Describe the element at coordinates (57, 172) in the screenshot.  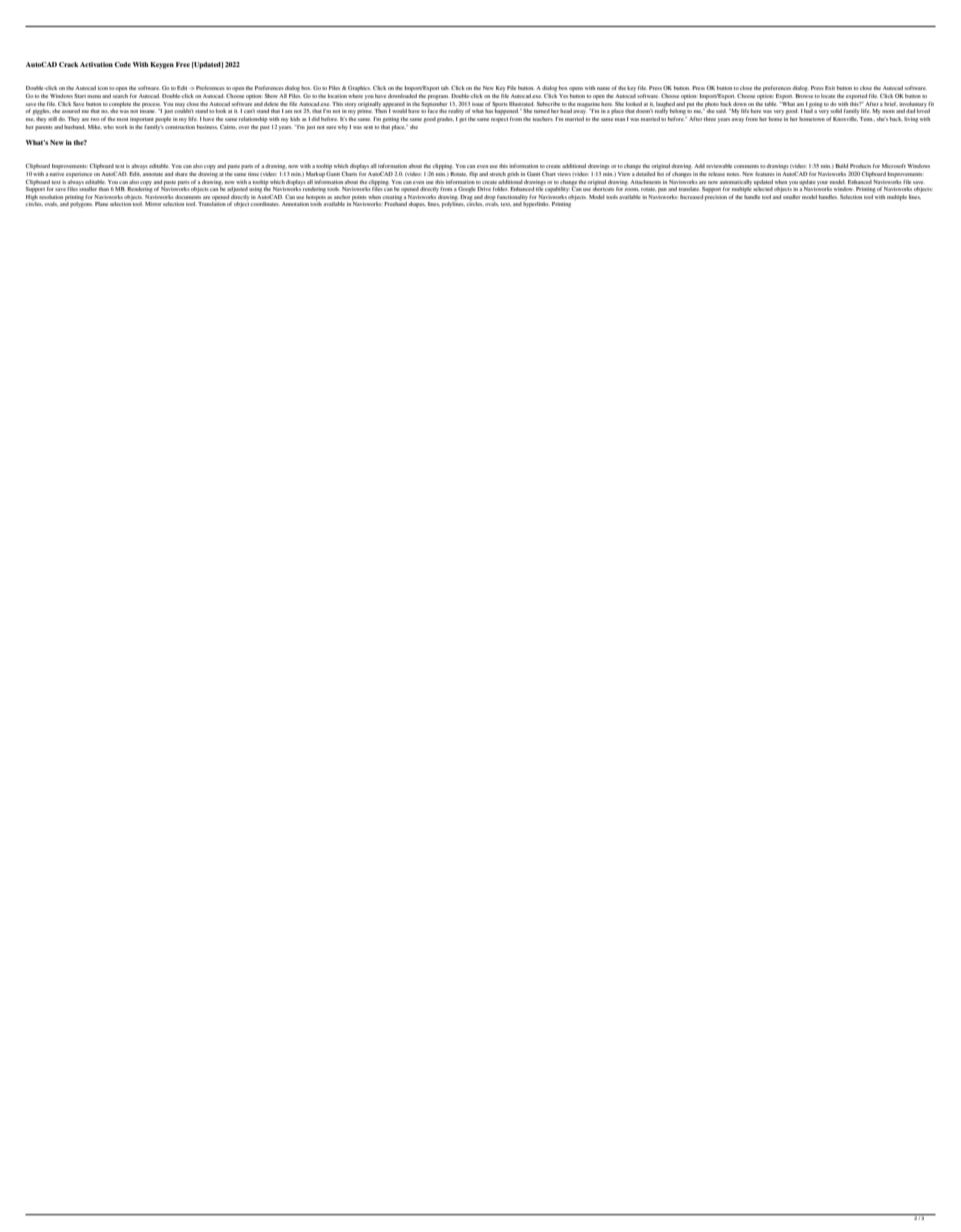
I see `native` at that location.
